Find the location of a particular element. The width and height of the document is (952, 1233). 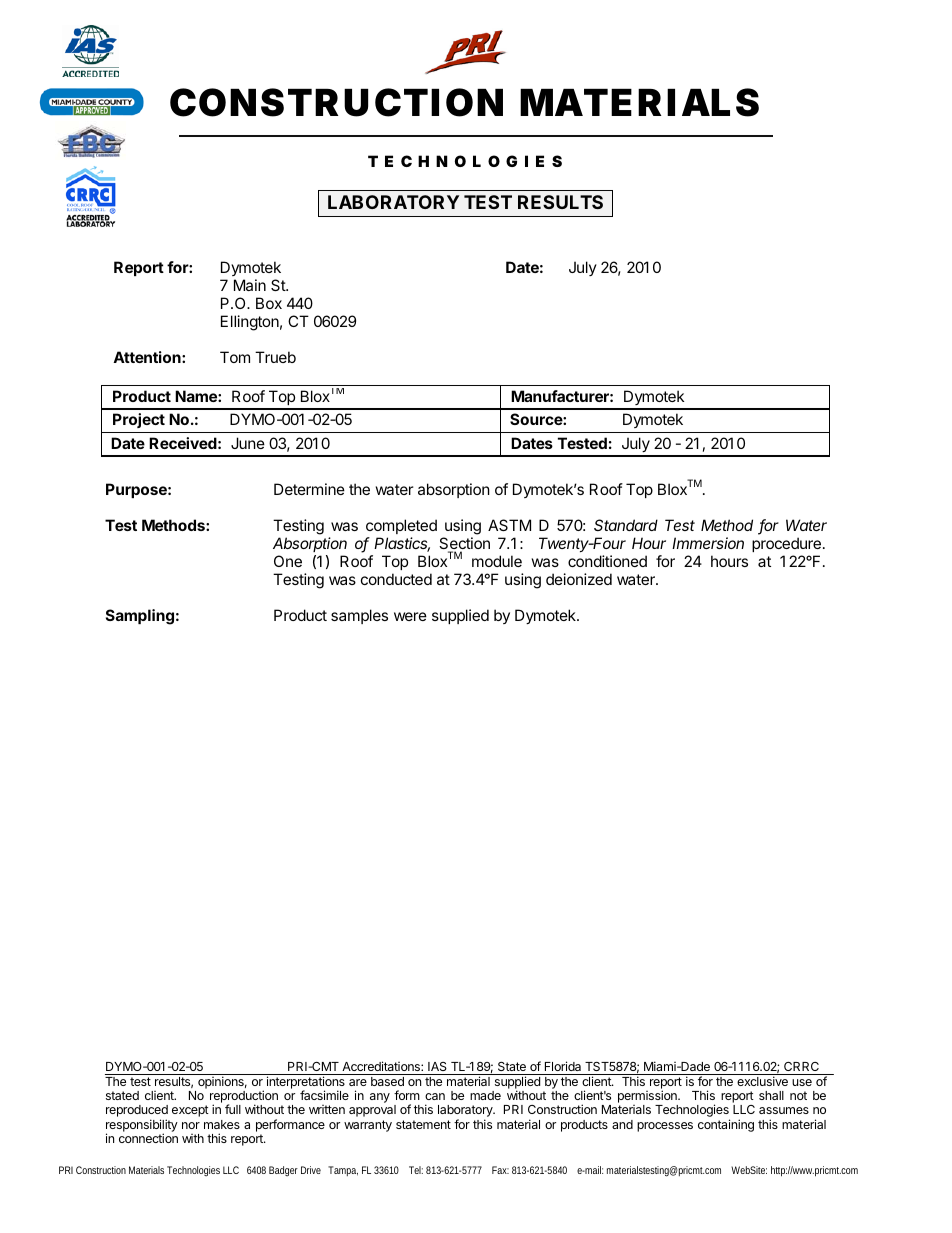

Immersion is located at coordinates (708, 543).
